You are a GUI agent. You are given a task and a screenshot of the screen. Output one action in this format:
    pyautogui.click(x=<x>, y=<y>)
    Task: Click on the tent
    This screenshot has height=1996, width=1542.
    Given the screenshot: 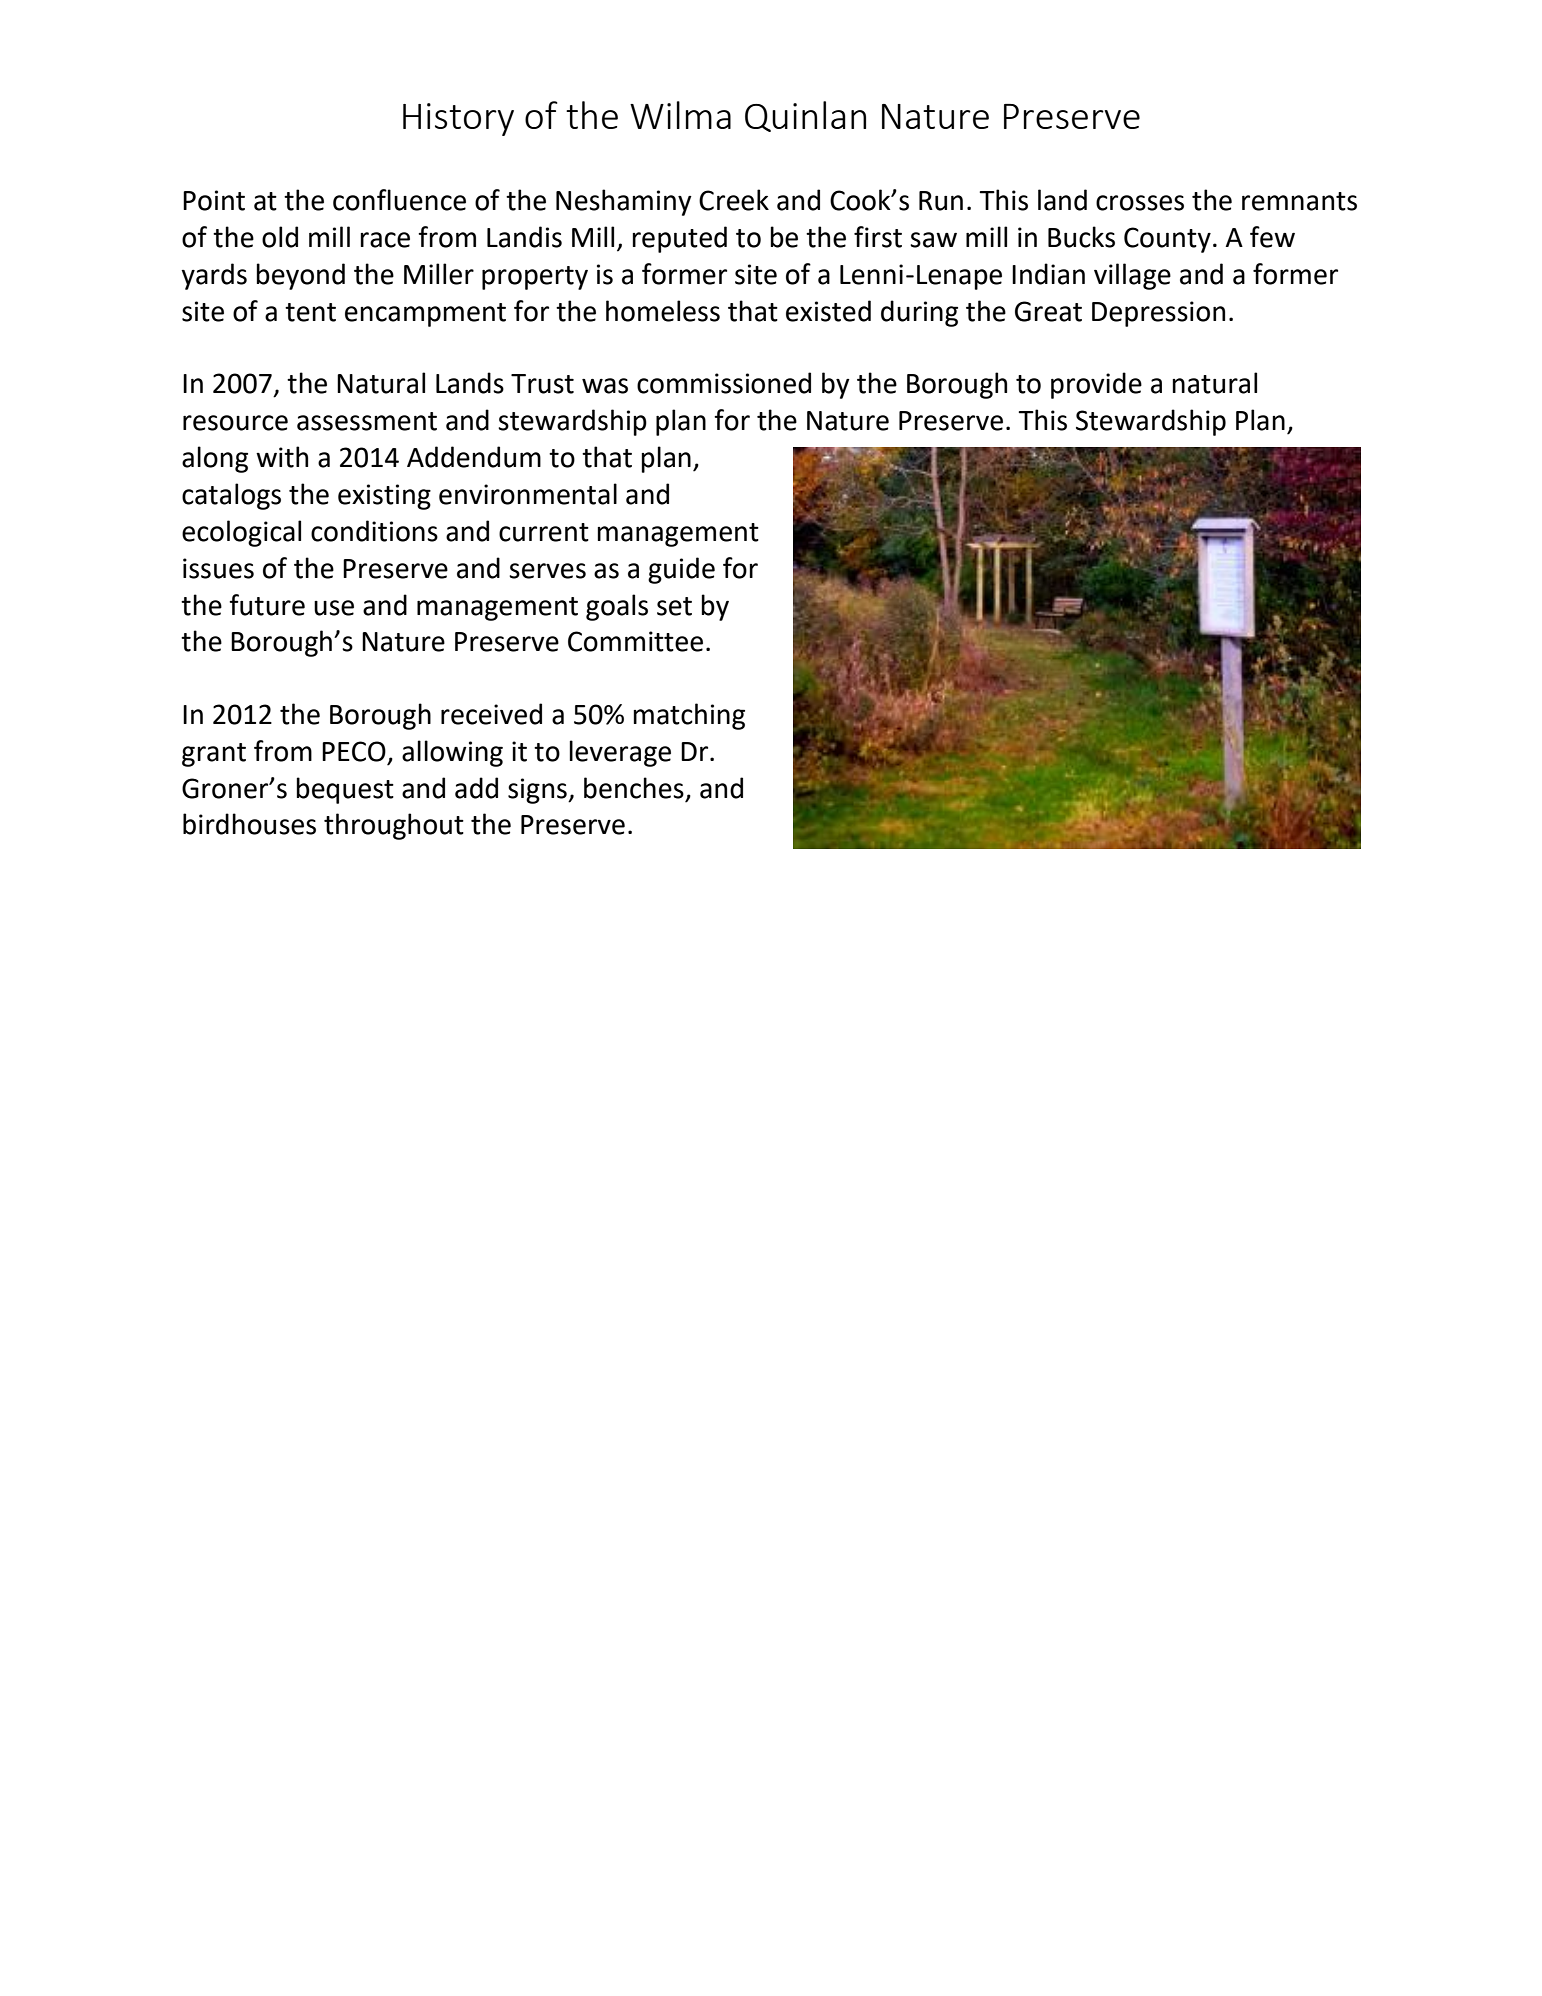 What is the action you would take?
    pyautogui.click(x=310, y=312)
